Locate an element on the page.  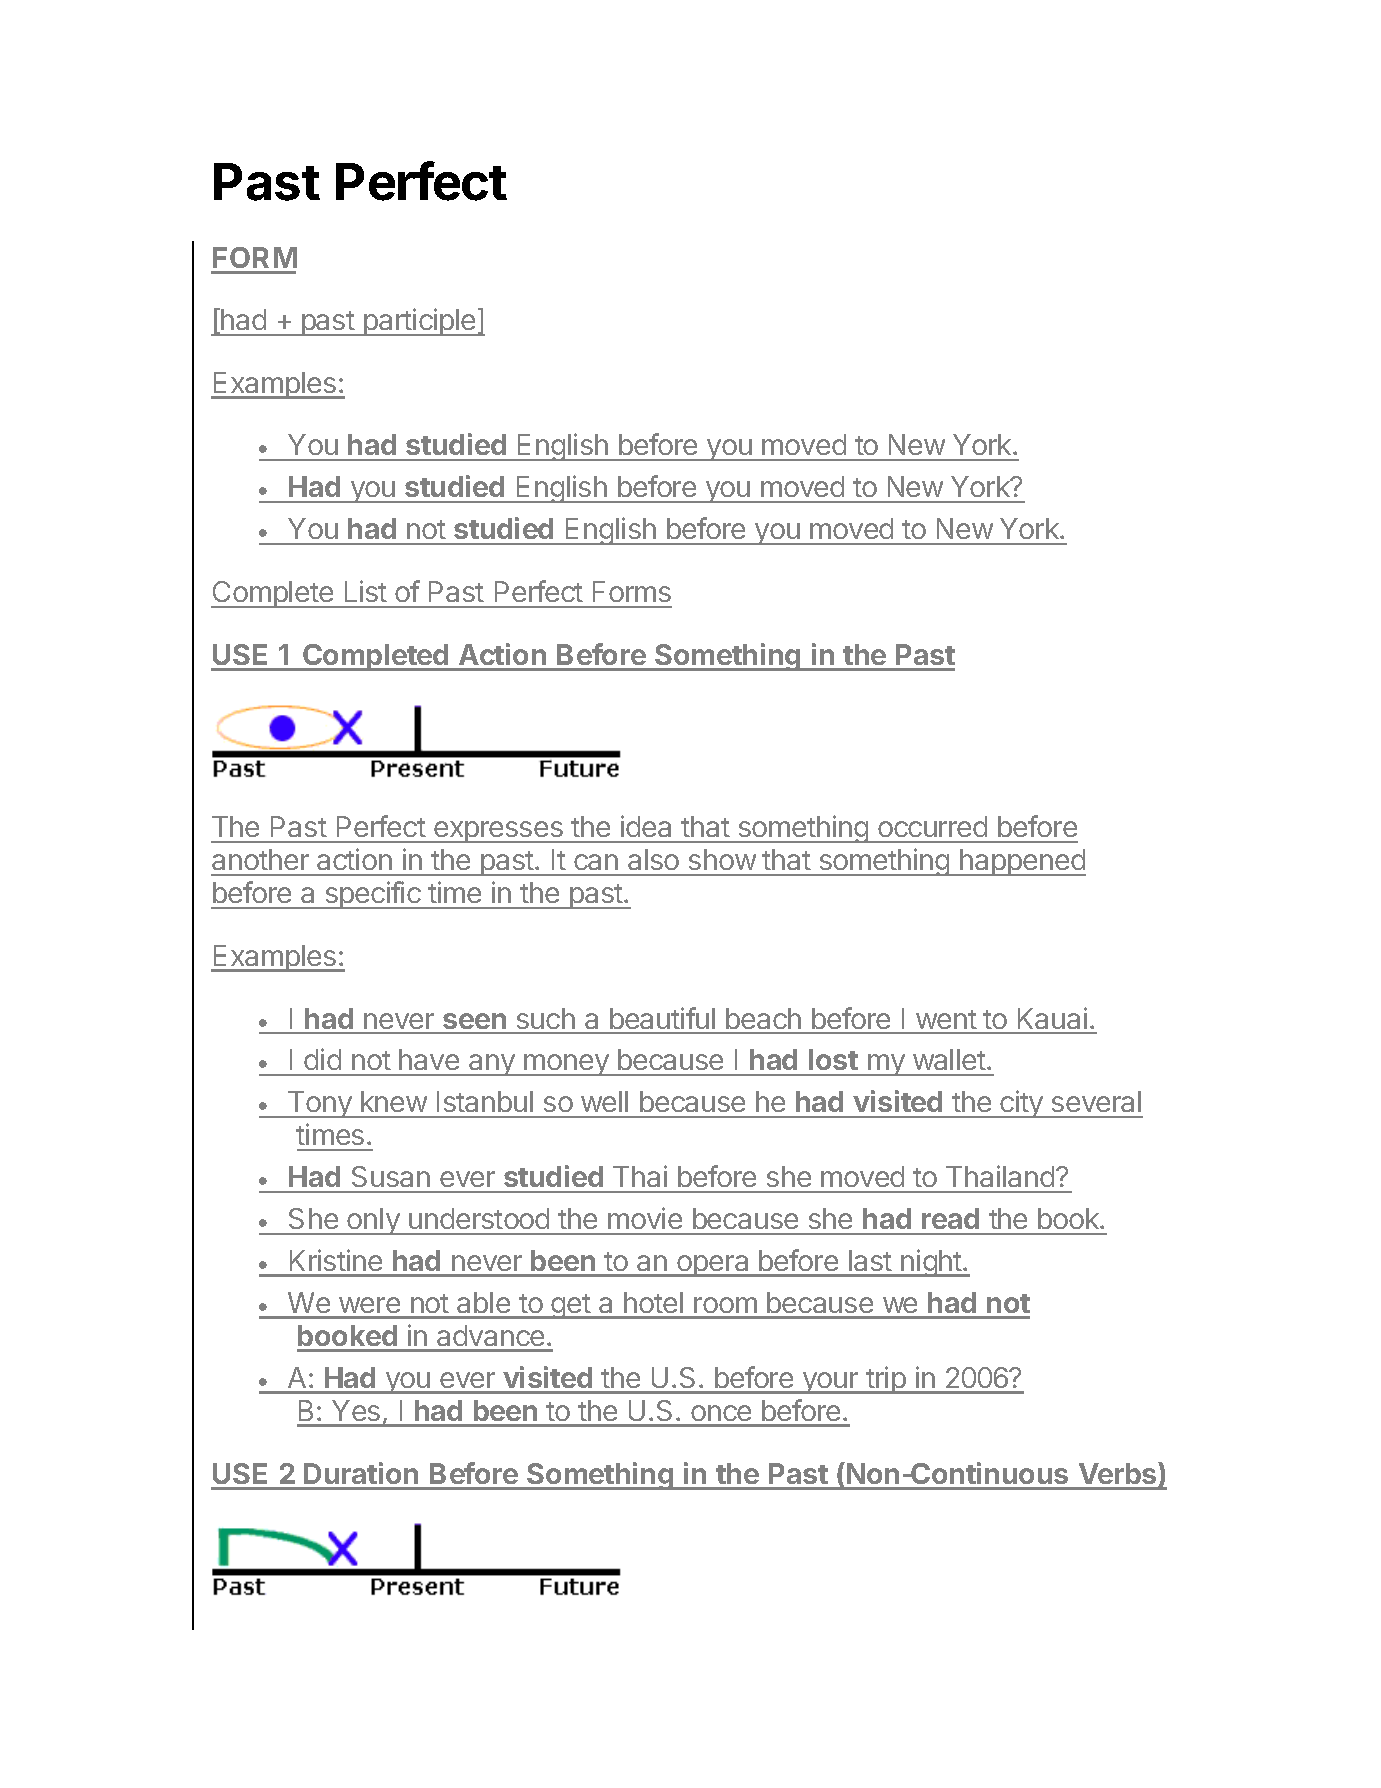
get is located at coordinates (571, 1306).
